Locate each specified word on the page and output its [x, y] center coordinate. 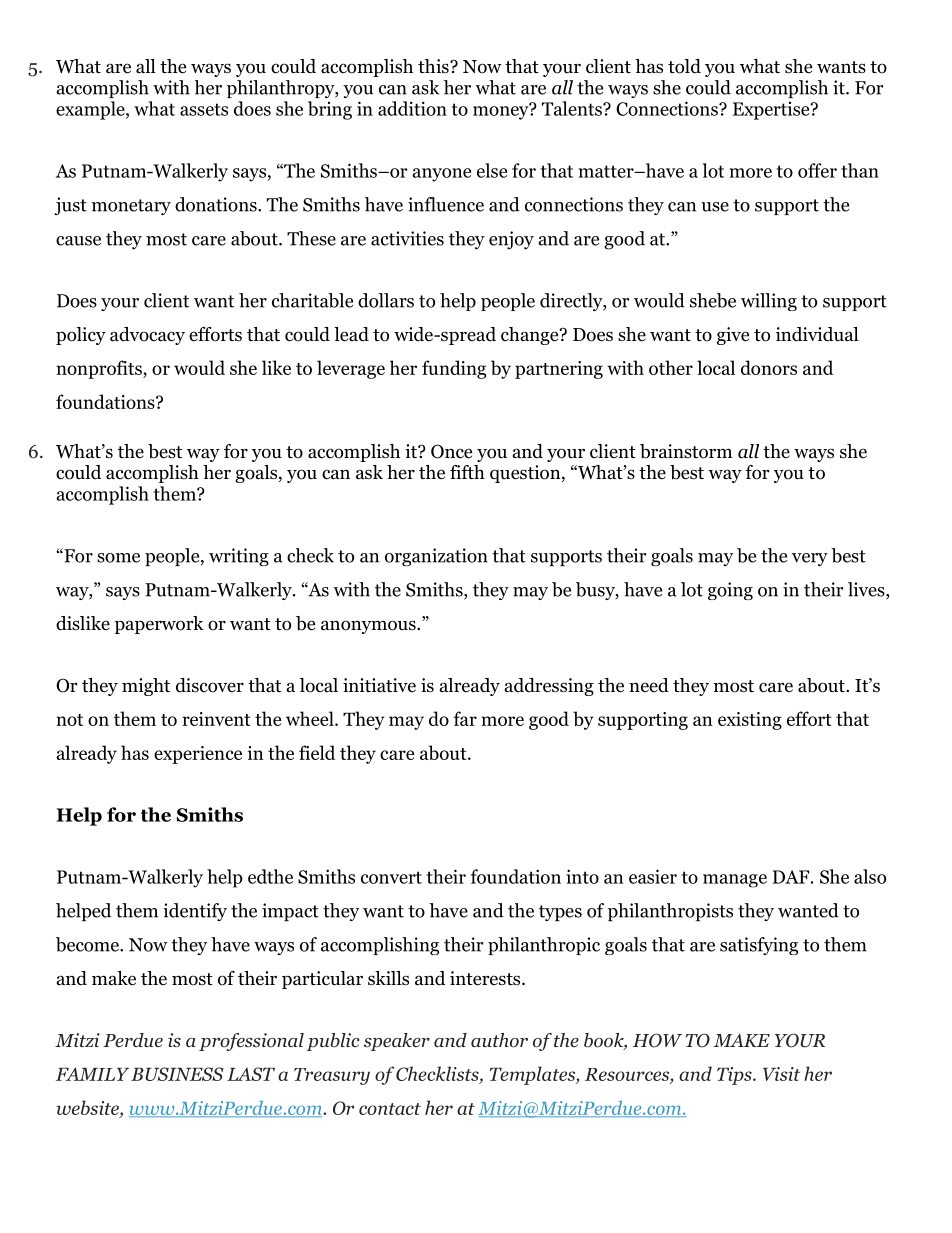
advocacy [147, 336]
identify [195, 912]
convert [391, 877]
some [118, 558]
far [465, 718]
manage [735, 881]
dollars [386, 300]
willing [769, 302]
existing [750, 721]
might [146, 687]
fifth [467, 472]
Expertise [772, 111]
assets [204, 109]
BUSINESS [177, 1074]
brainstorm [686, 451]
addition [412, 108]
